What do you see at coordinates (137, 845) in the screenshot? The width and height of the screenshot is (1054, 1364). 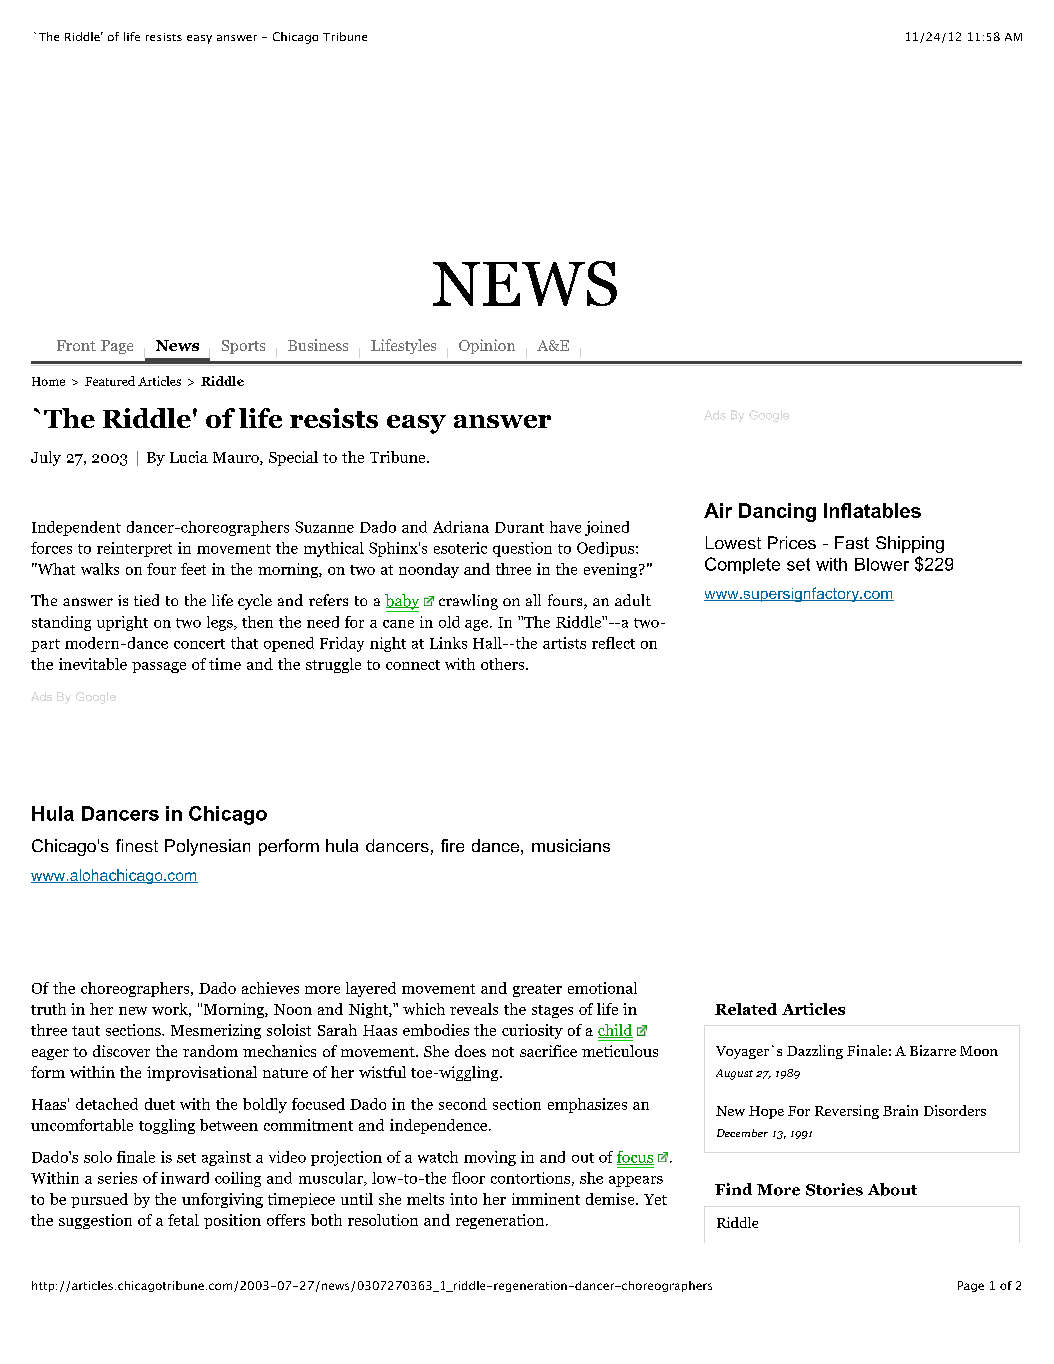 I see `finest` at bounding box center [137, 845].
